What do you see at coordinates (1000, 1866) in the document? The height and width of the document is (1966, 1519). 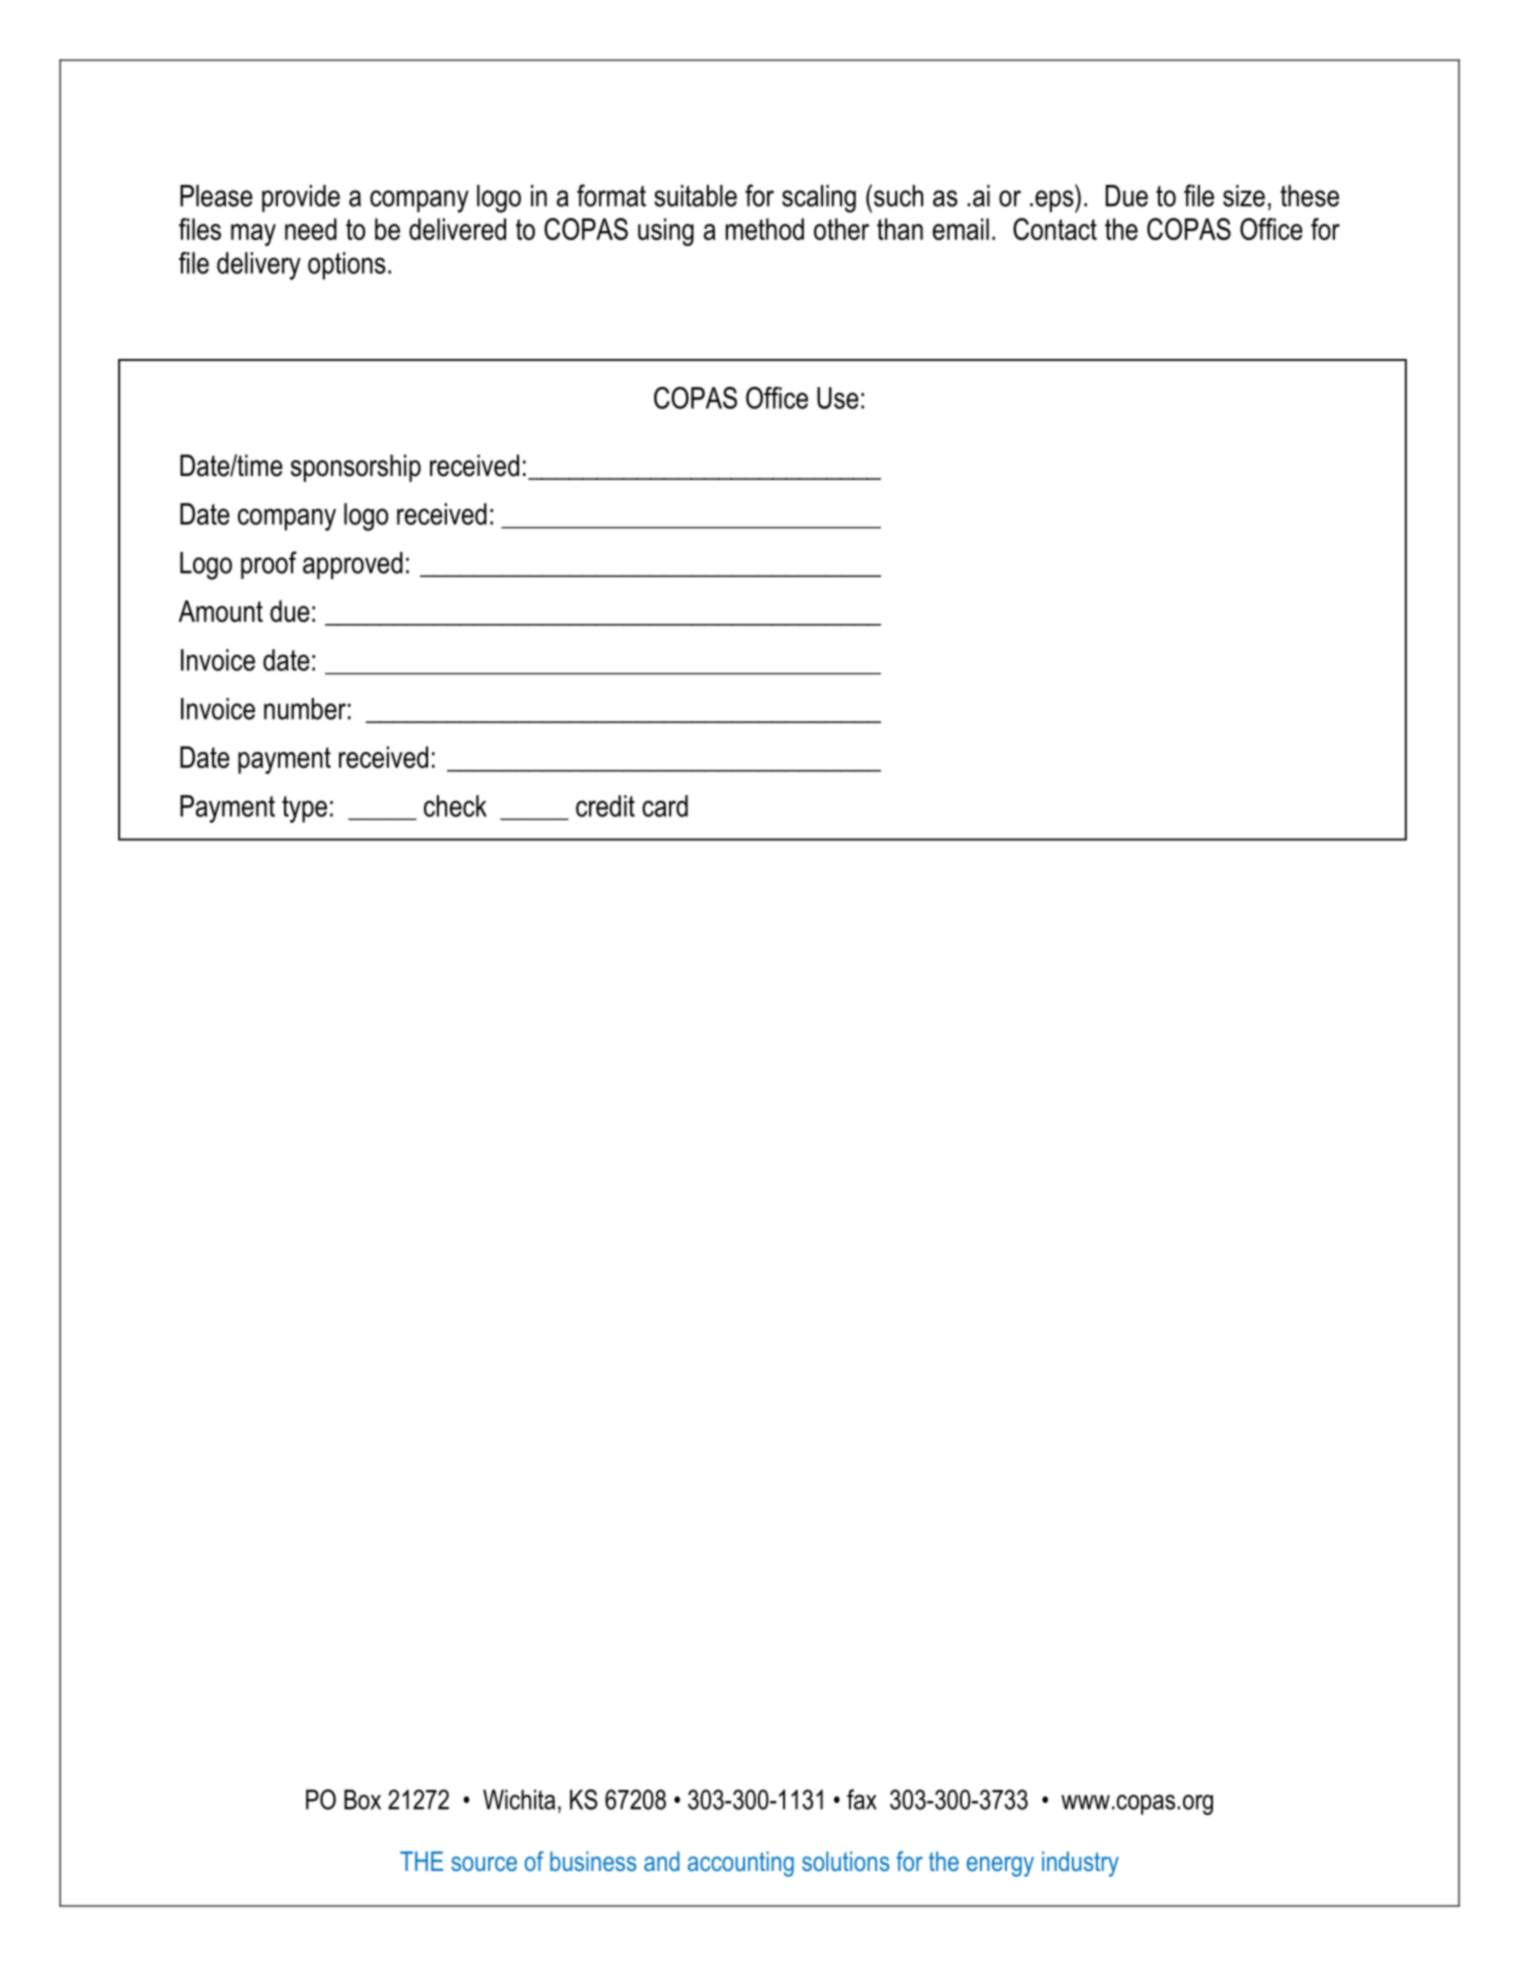 I see `energy` at bounding box center [1000, 1866].
